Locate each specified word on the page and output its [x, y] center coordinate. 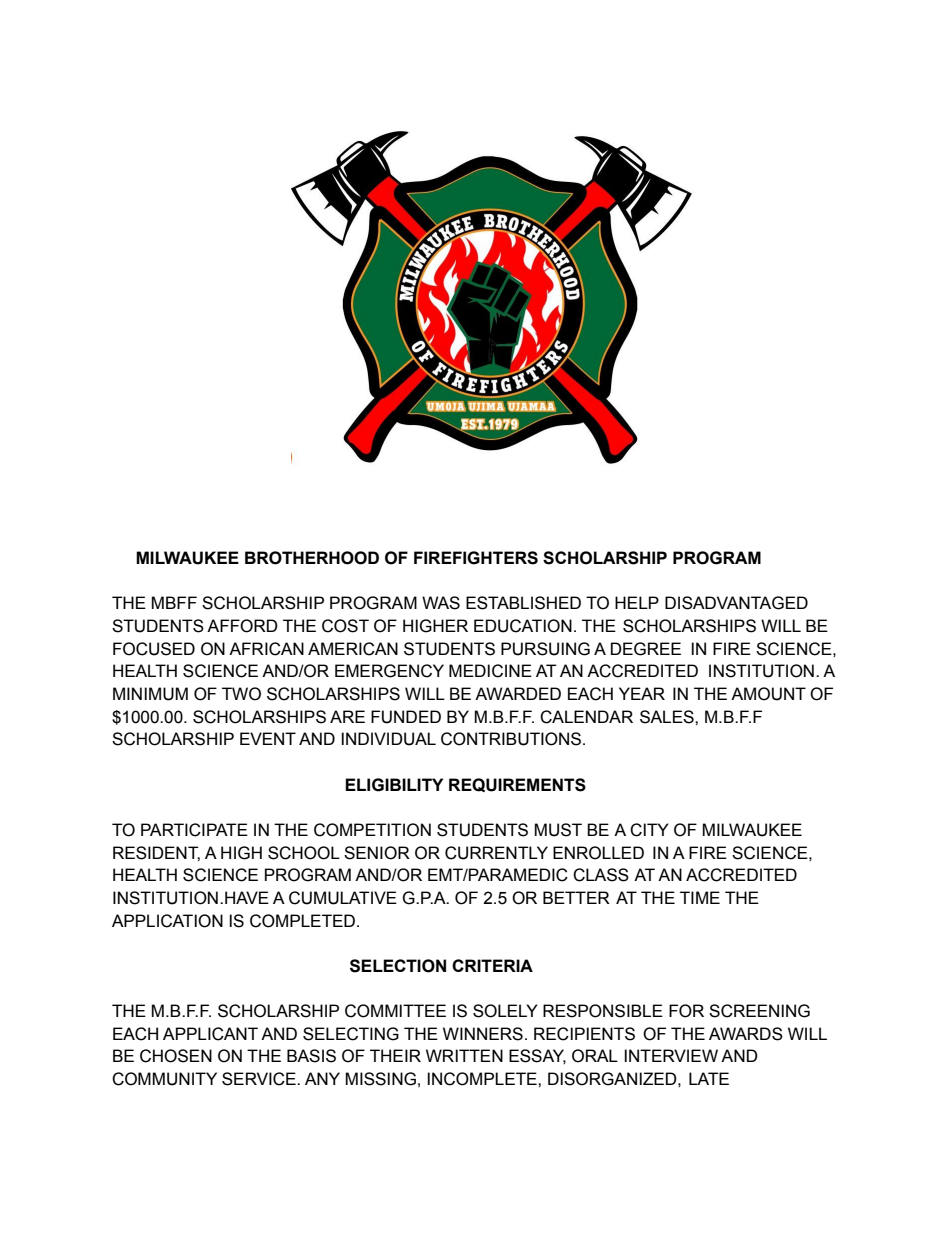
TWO [241, 694]
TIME [700, 897]
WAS [441, 603]
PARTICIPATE [194, 830]
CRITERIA [492, 965]
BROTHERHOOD [312, 558]
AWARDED [518, 693]
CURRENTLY [496, 853]
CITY [649, 830]
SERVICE [260, 1079]
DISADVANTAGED [736, 603]
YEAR [642, 693]
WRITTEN [464, 1055]
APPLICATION [167, 921]
